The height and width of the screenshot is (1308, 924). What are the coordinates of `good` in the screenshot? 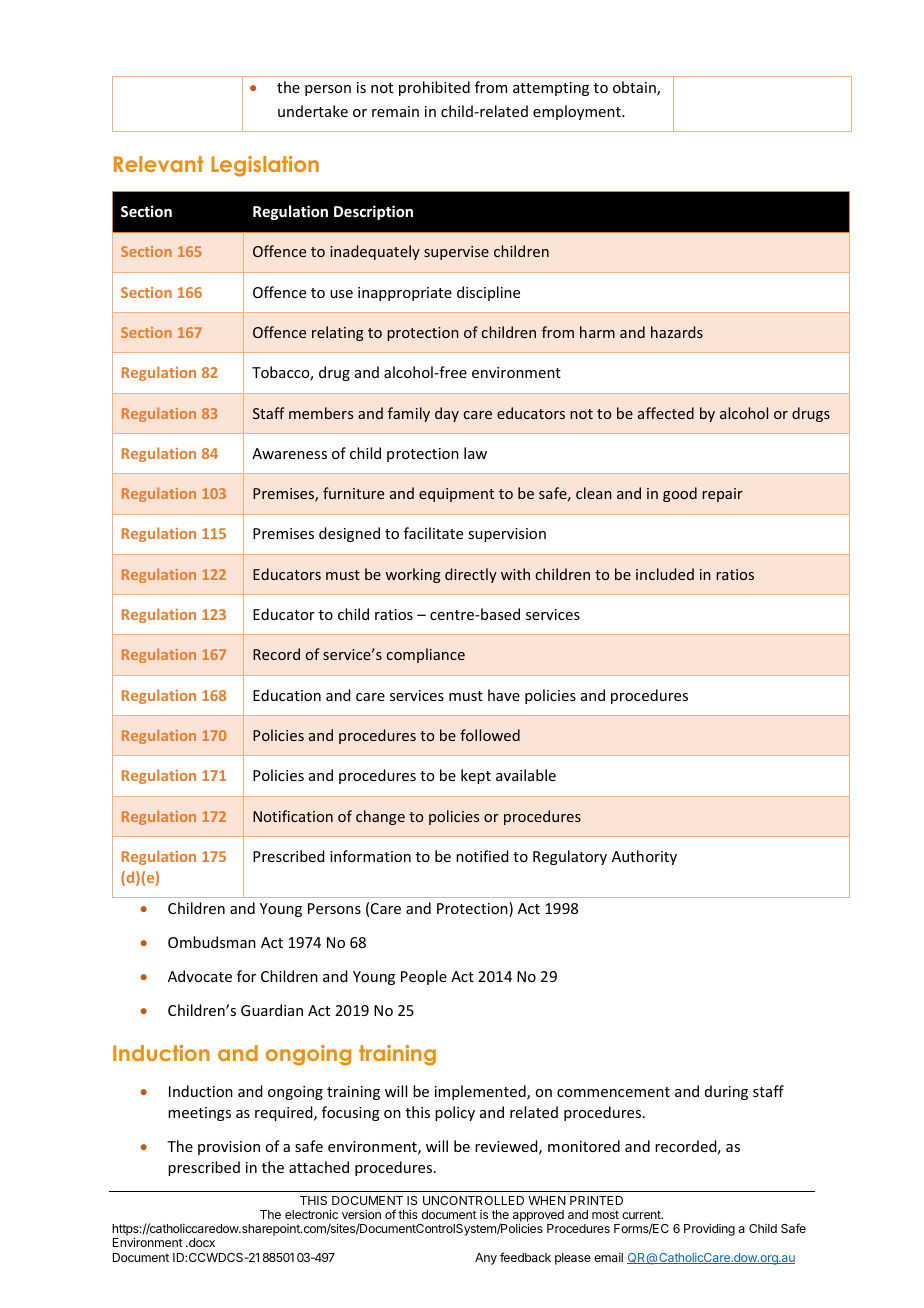 It's located at (680, 494).
